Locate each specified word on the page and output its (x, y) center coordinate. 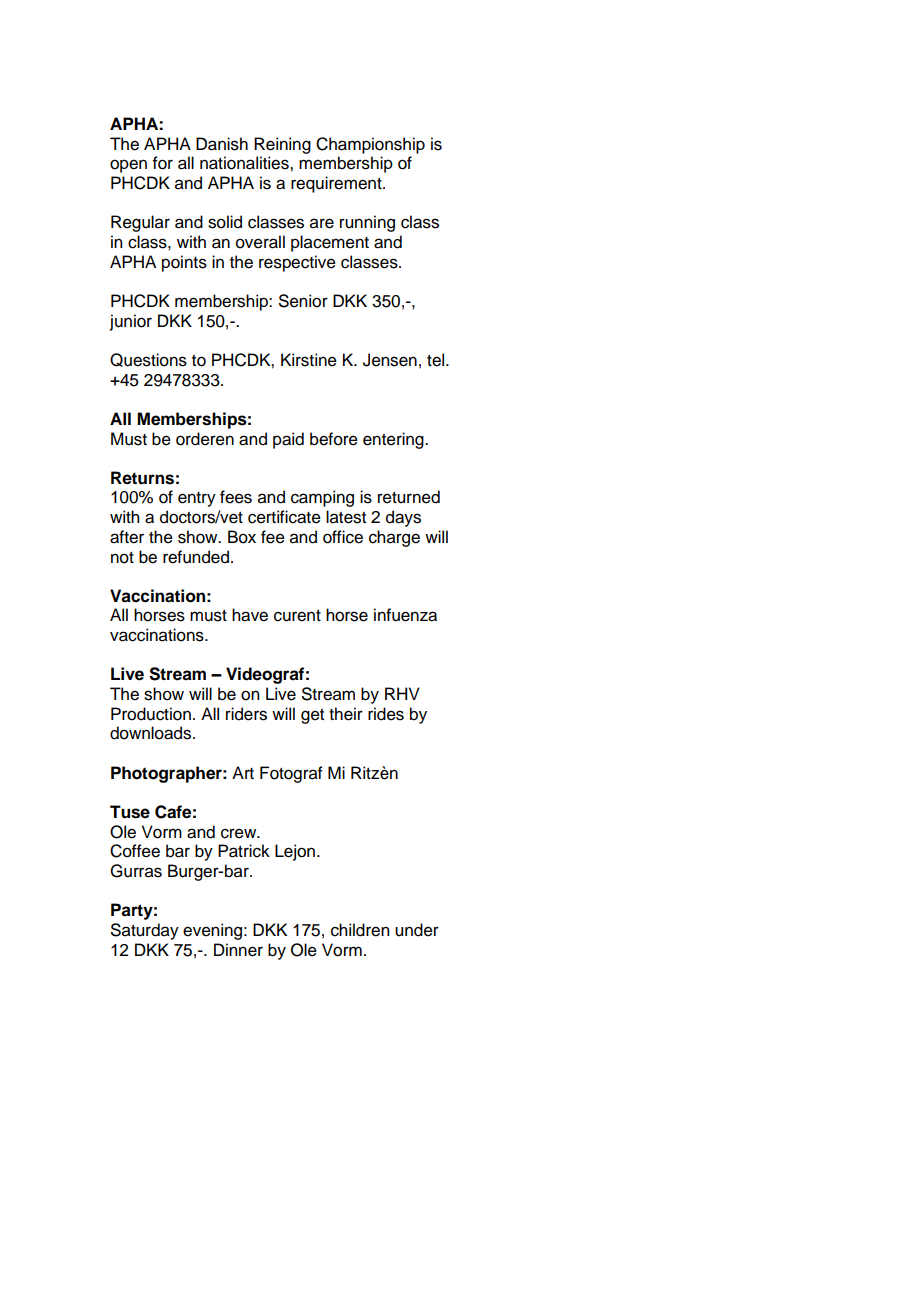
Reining (282, 145)
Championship (370, 145)
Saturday (145, 931)
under (417, 930)
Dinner (238, 950)
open (128, 166)
